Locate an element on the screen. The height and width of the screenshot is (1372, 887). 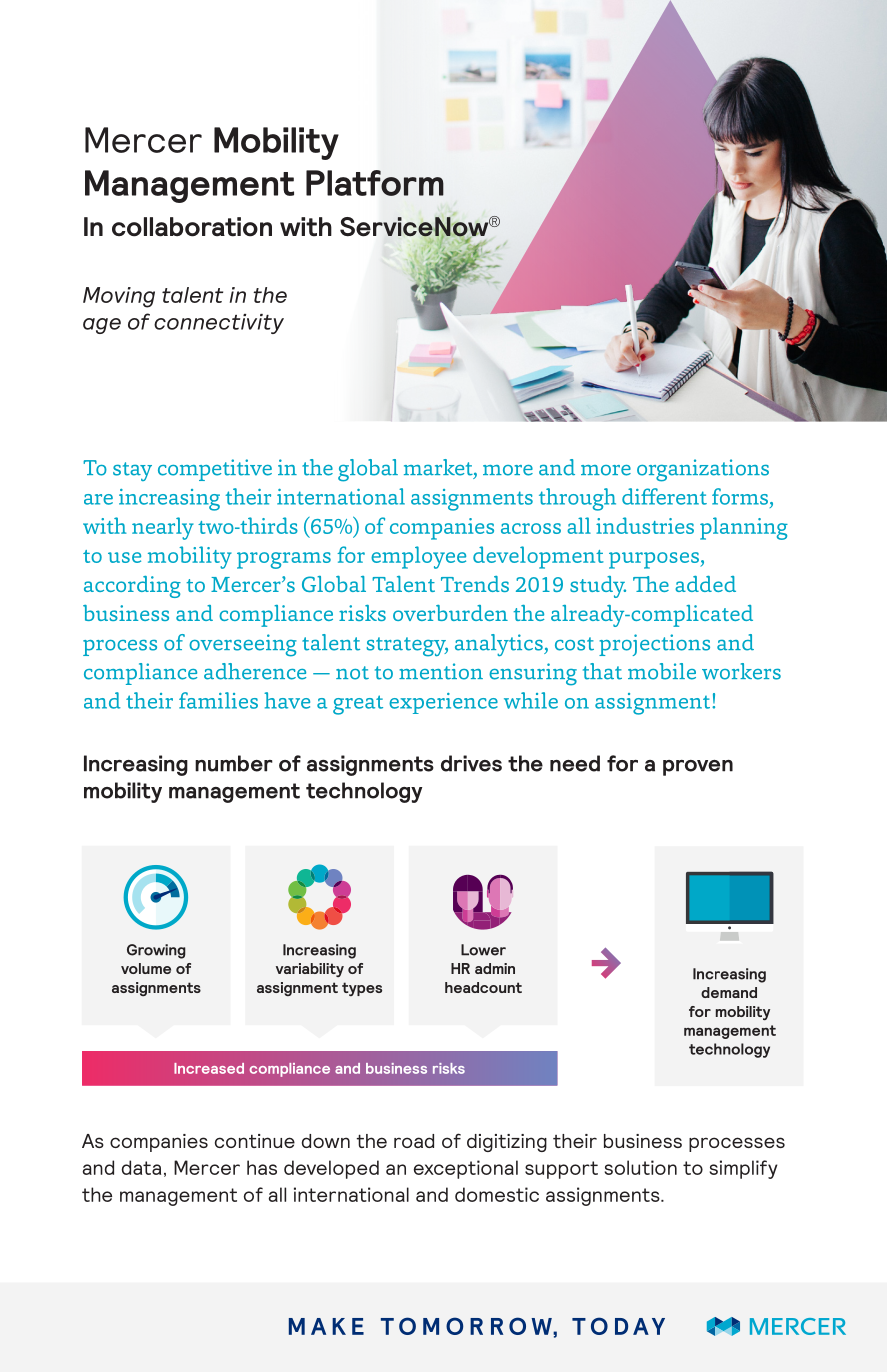
employee is located at coordinates (418, 557).
